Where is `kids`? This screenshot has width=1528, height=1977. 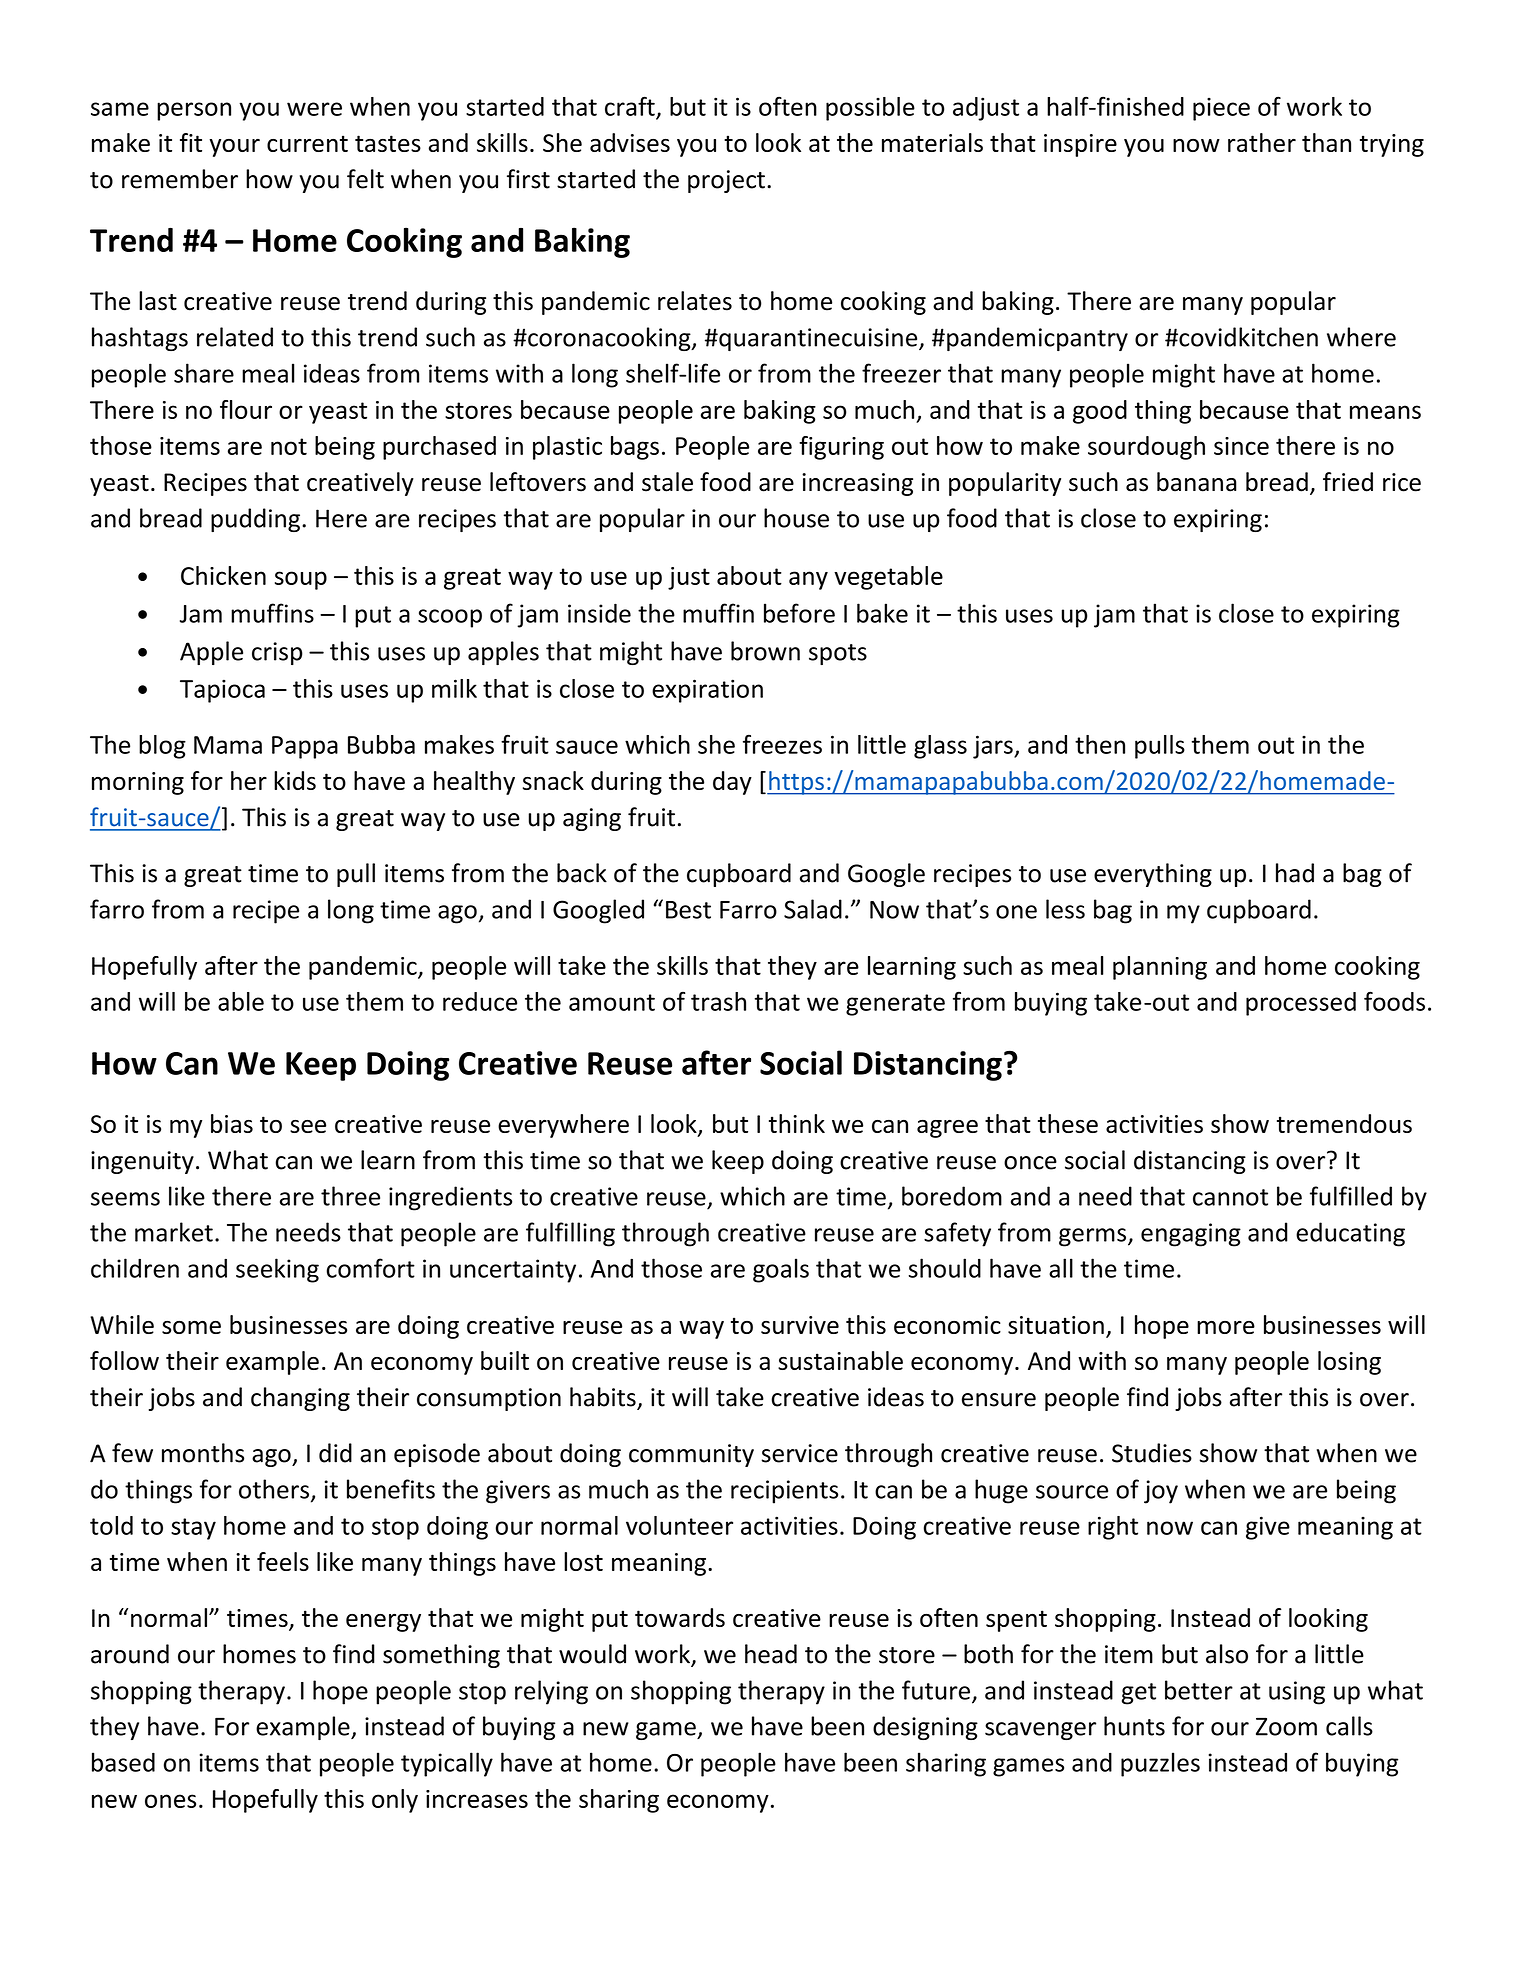
kids is located at coordinates (295, 780).
